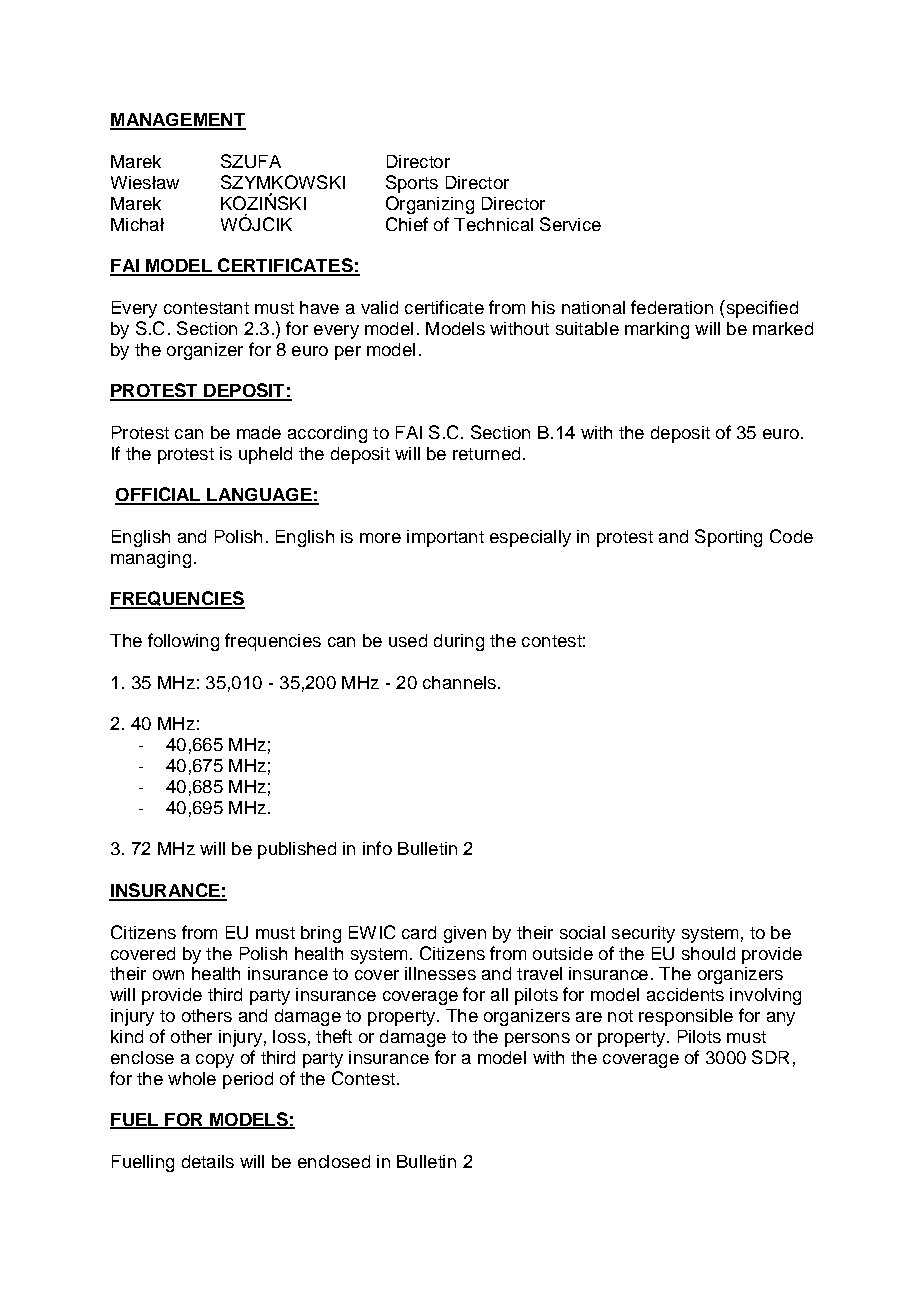  What do you see at coordinates (465, 934) in the page?
I see `given` at bounding box center [465, 934].
